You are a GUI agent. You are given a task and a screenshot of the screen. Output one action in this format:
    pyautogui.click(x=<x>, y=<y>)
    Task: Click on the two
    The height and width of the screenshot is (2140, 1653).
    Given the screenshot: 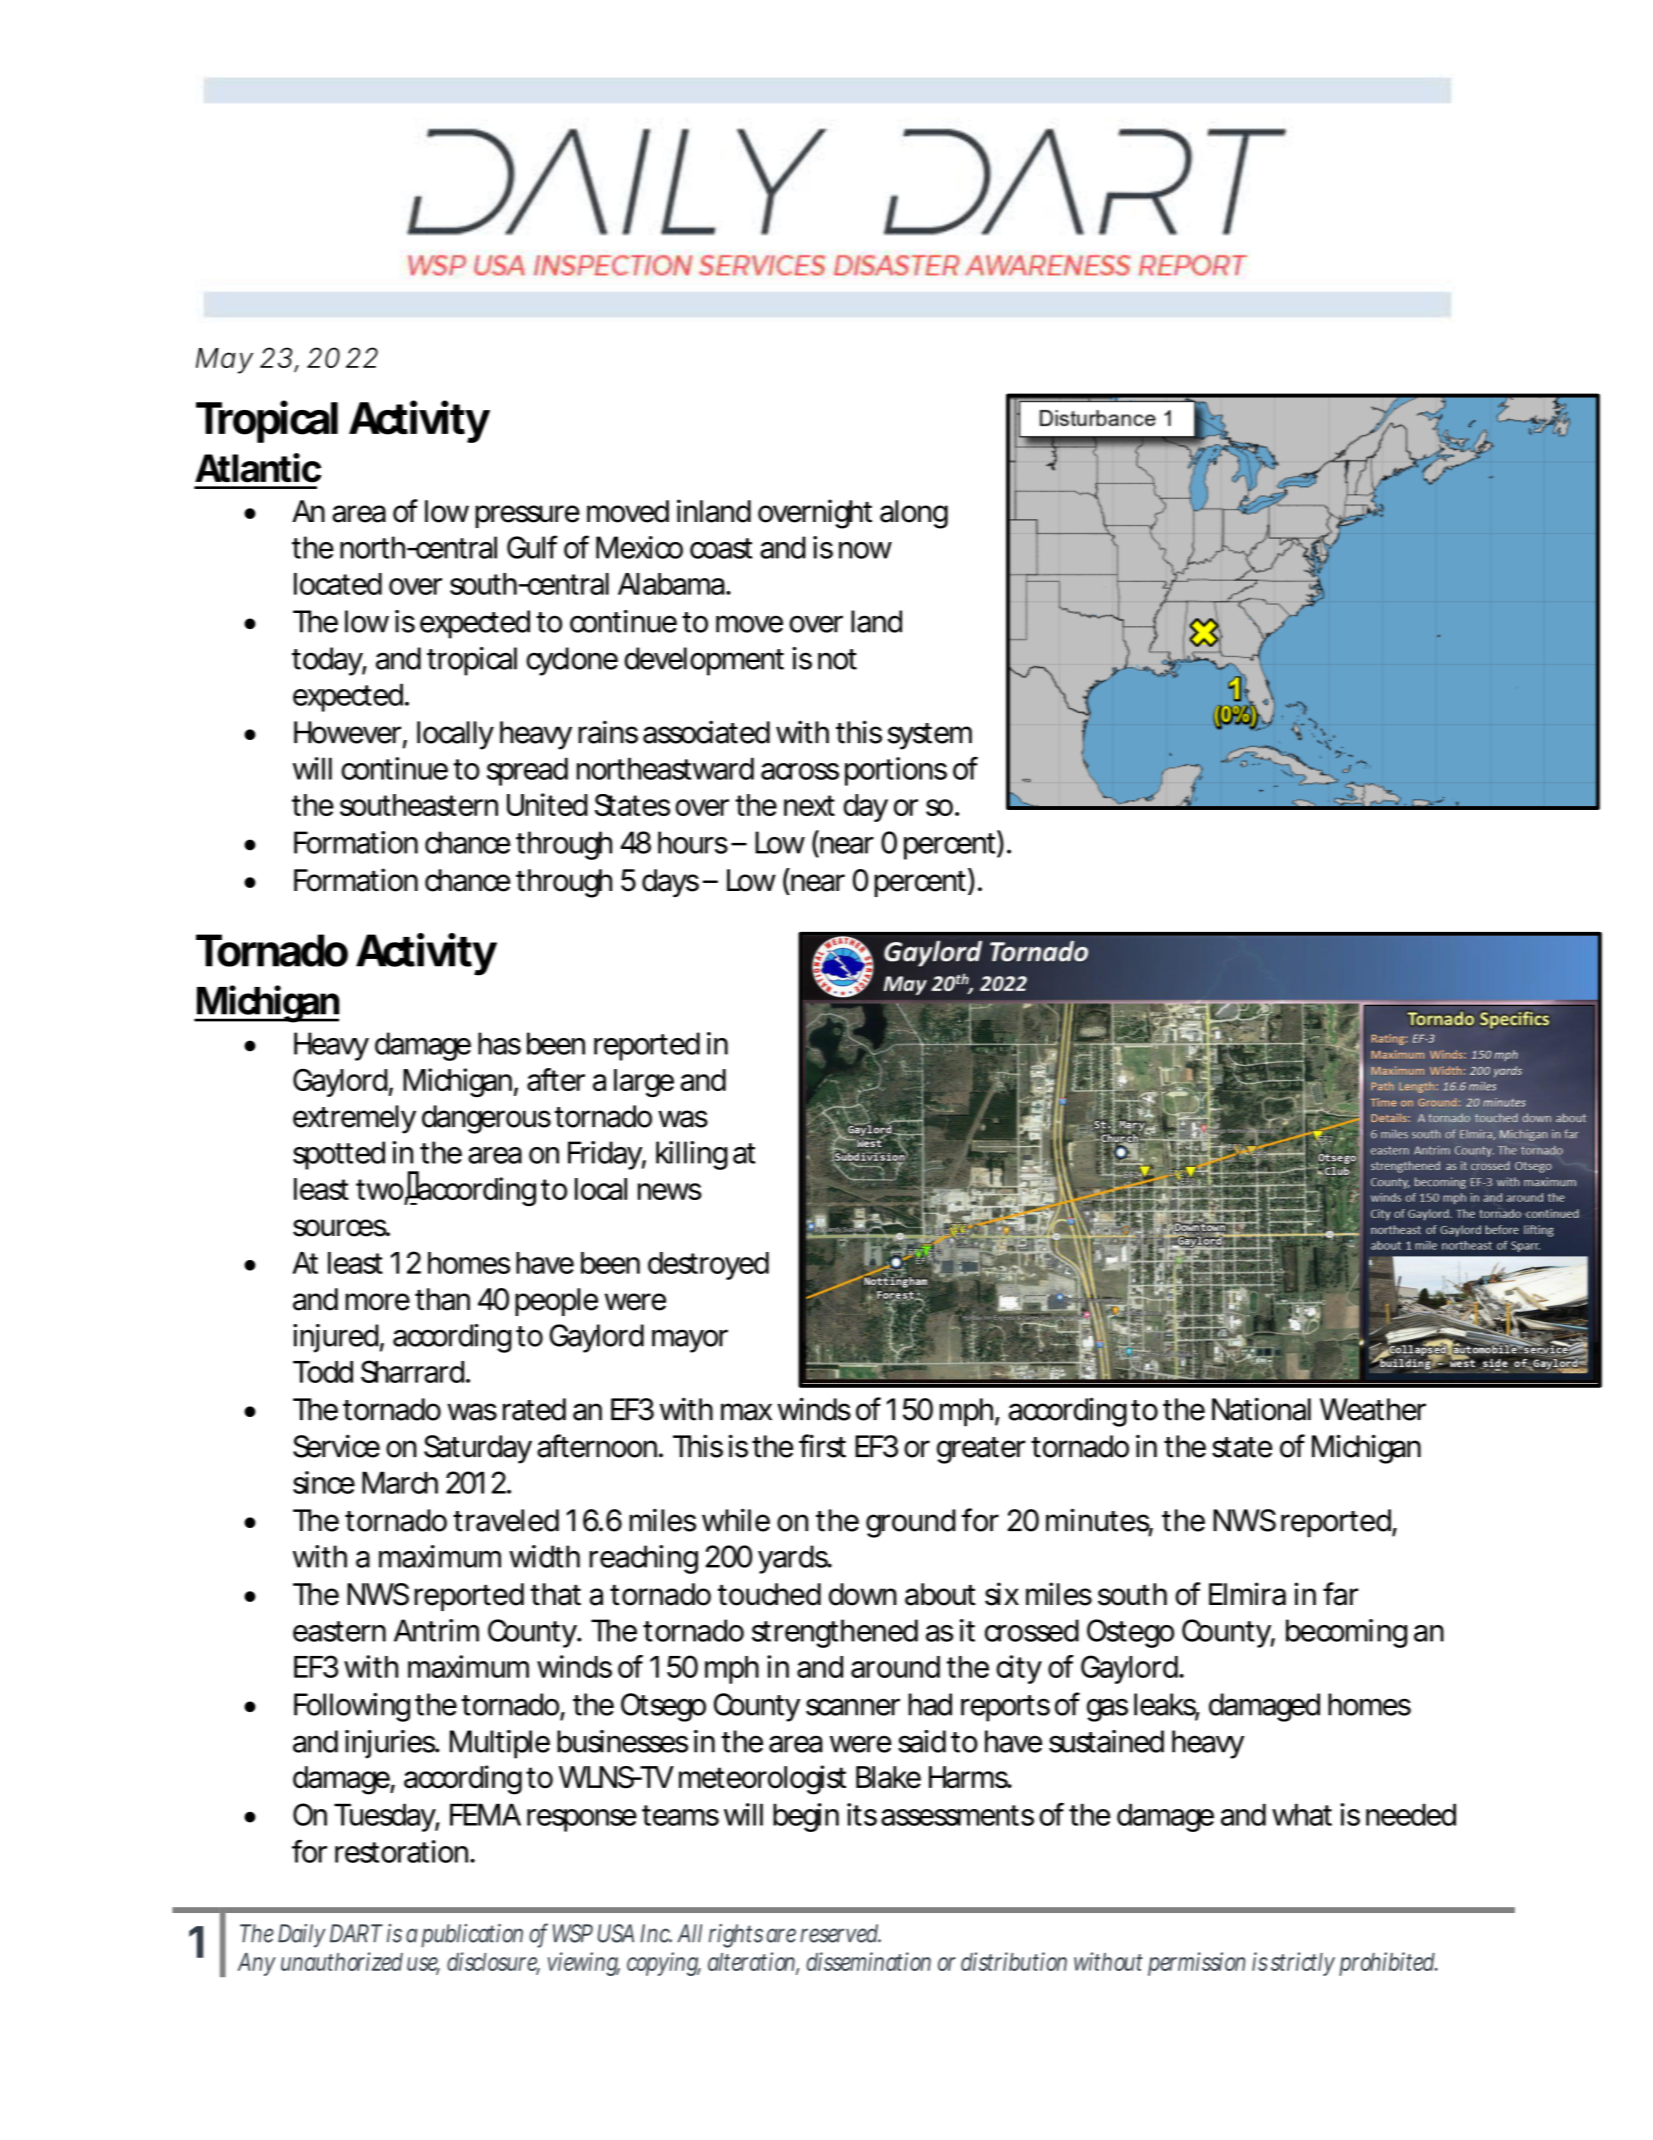 What is the action you would take?
    pyautogui.click(x=380, y=1189)
